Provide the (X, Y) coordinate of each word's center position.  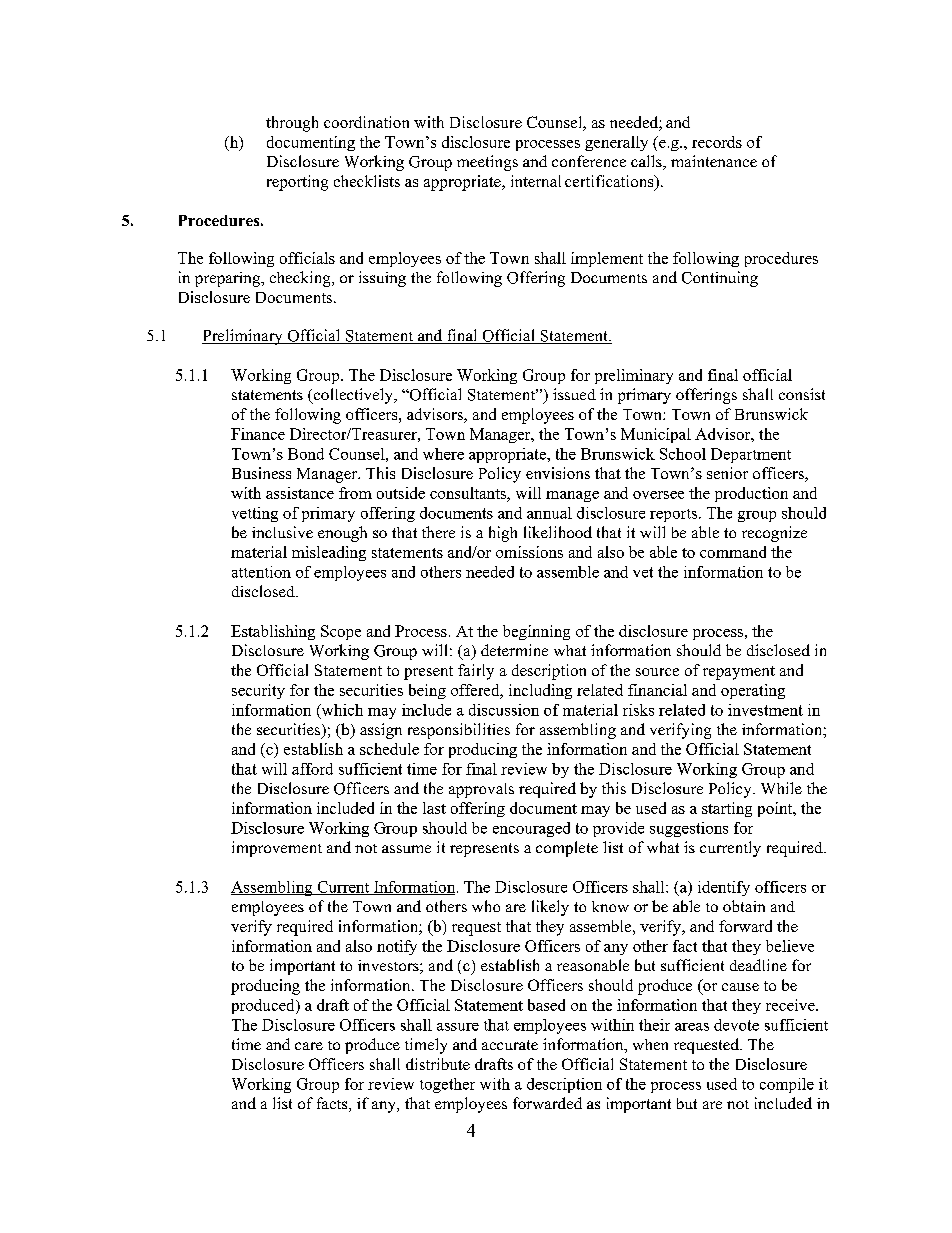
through (292, 124)
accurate (510, 1045)
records (717, 142)
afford (312, 769)
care (309, 1046)
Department (751, 455)
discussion (504, 710)
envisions (558, 473)
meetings (487, 163)
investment (765, 710)
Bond (306, 454)
